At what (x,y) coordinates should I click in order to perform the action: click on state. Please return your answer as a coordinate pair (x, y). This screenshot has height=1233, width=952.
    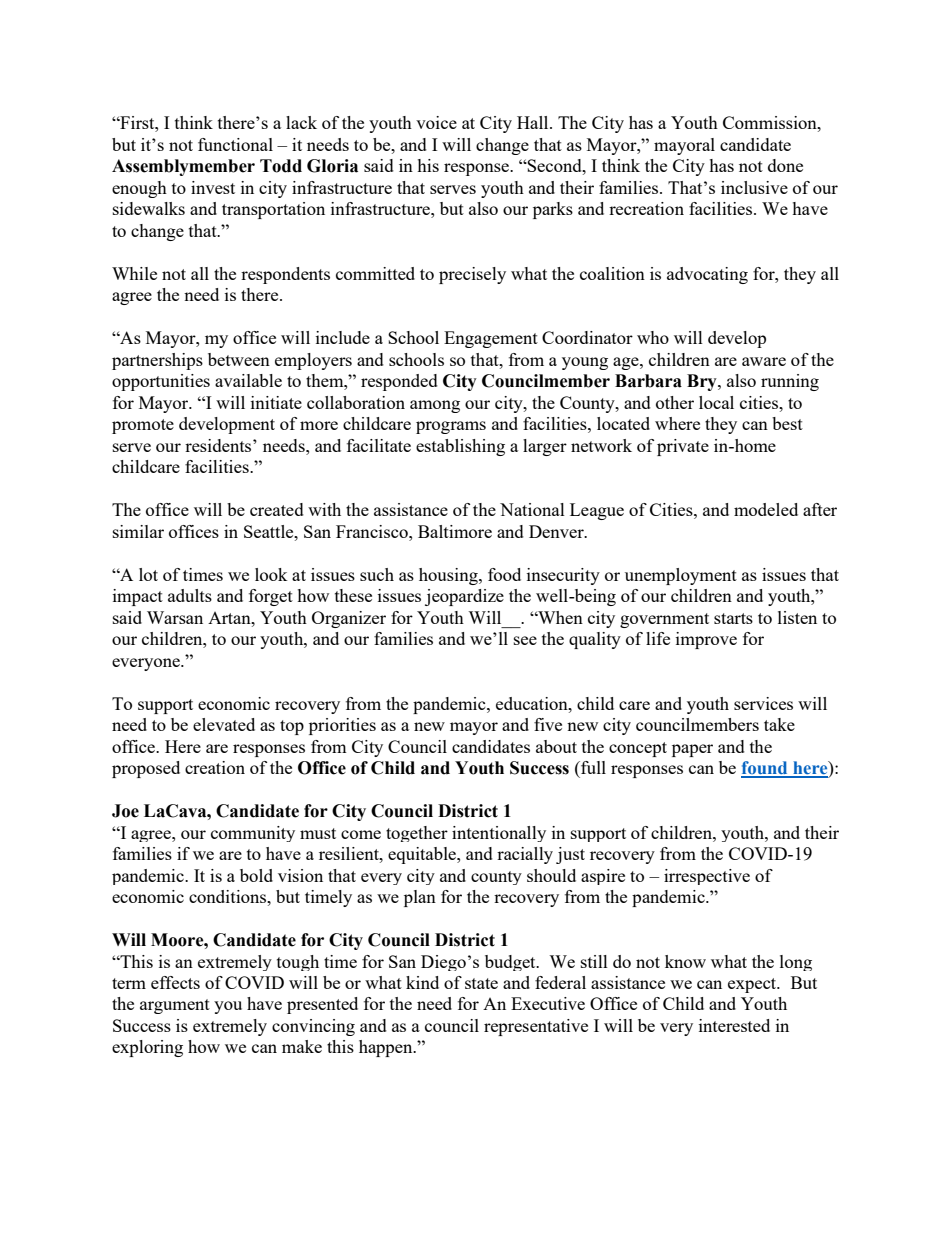
    Looking at the image, I should click on (481, 983).
